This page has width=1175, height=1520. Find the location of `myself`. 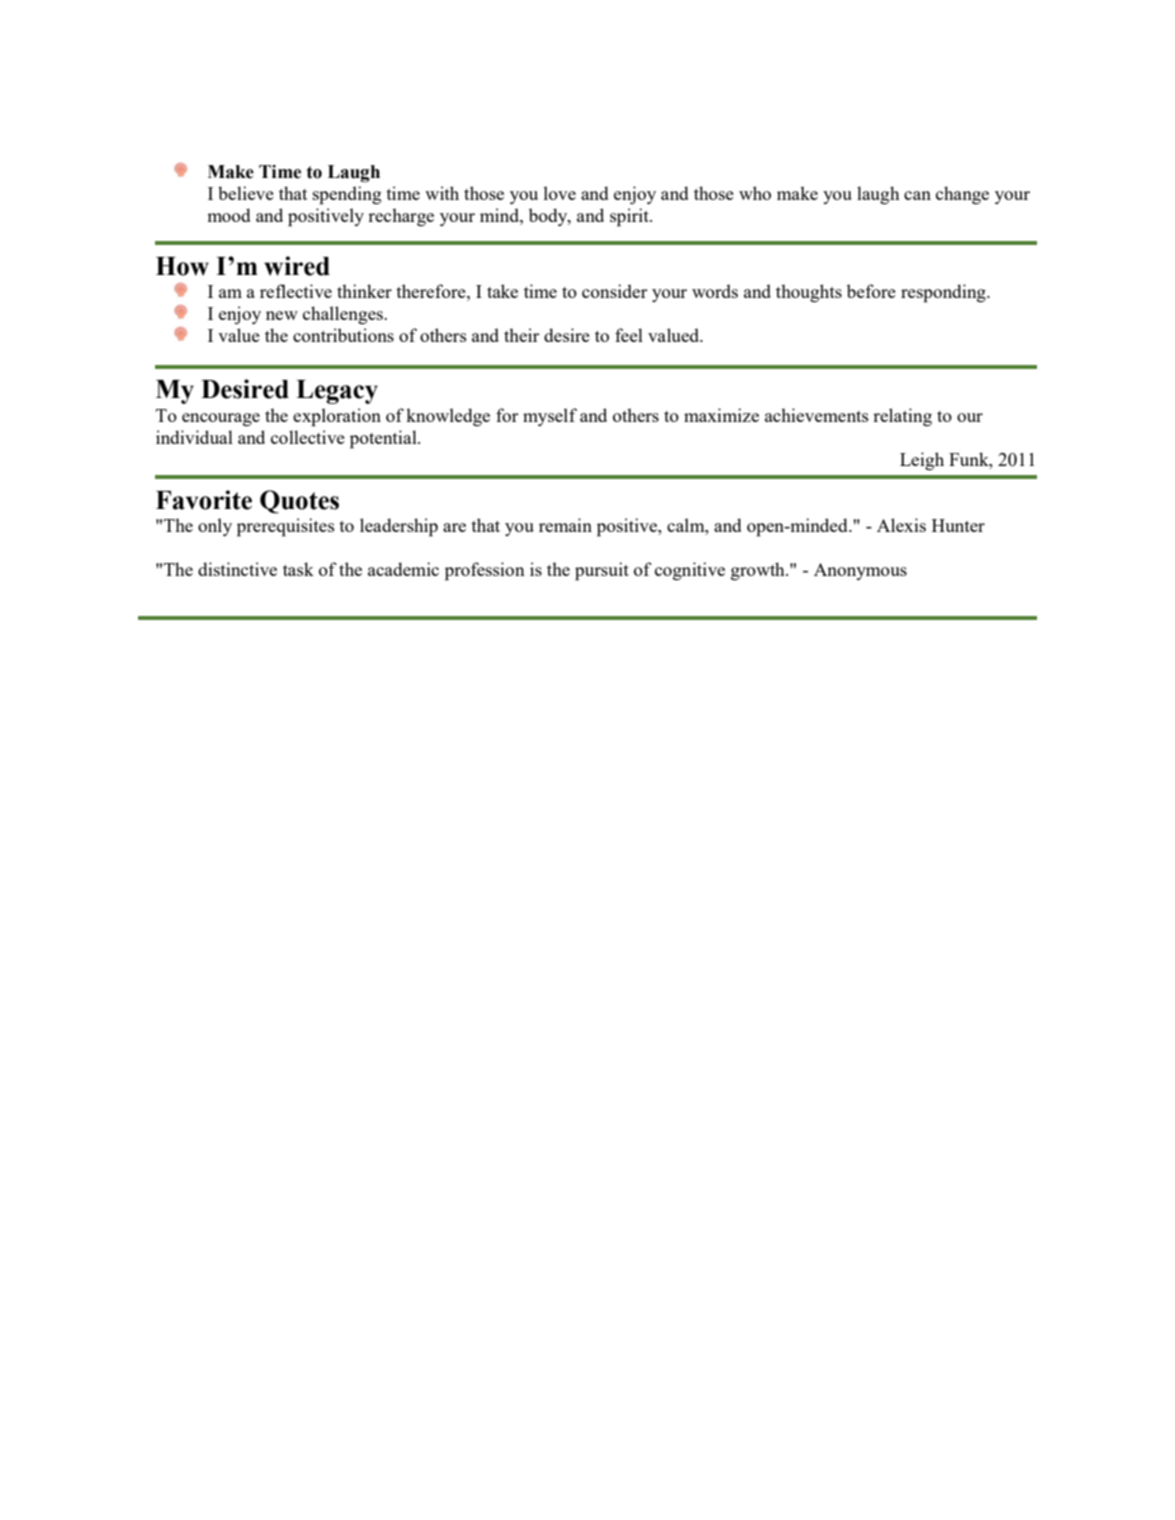

myself is located at coordinates (550, 417).
